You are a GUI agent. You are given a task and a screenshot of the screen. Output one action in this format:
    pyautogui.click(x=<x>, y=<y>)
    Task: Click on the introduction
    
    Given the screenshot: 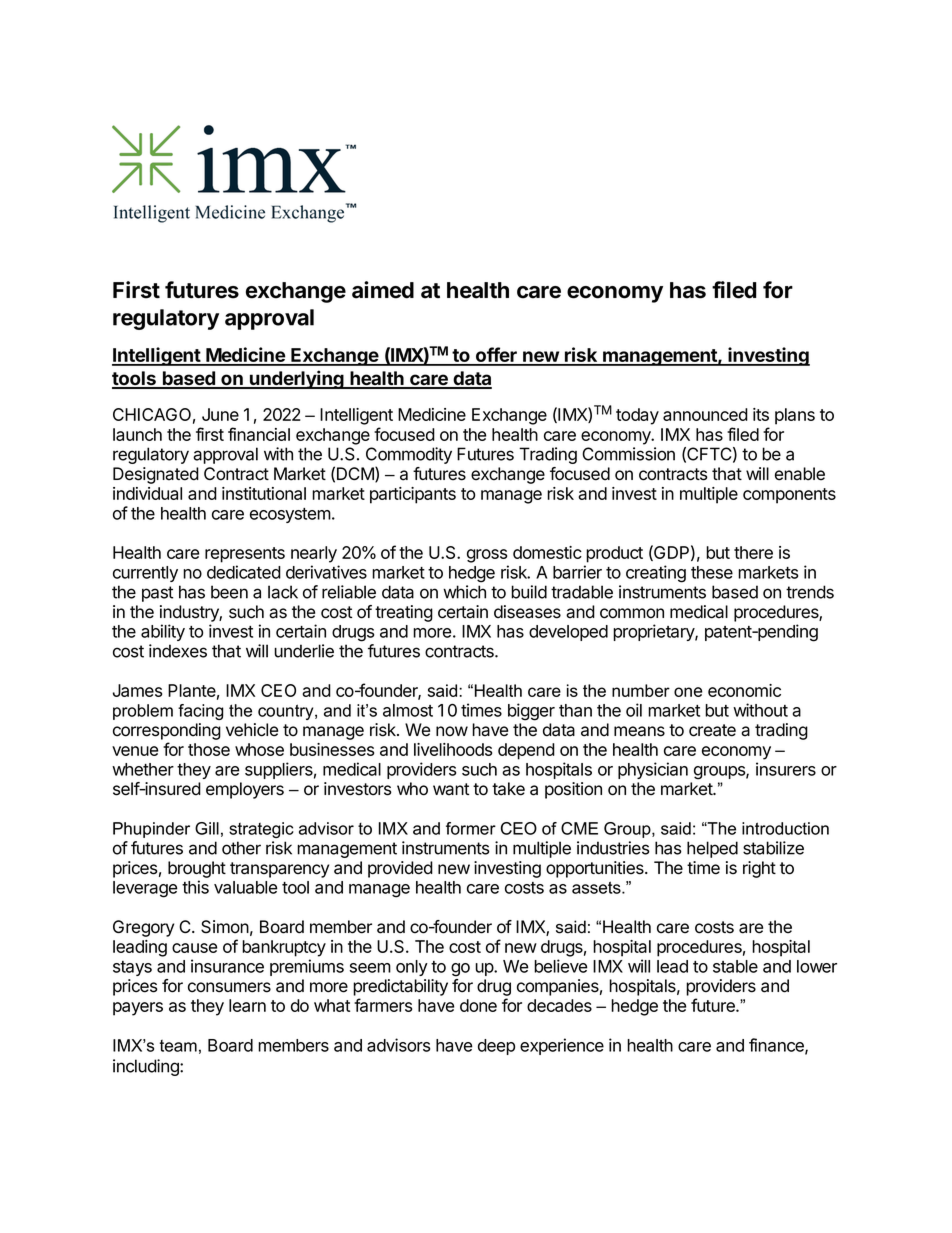 What is the action you would take?
    pyautogui.click(x=785, y=828)
